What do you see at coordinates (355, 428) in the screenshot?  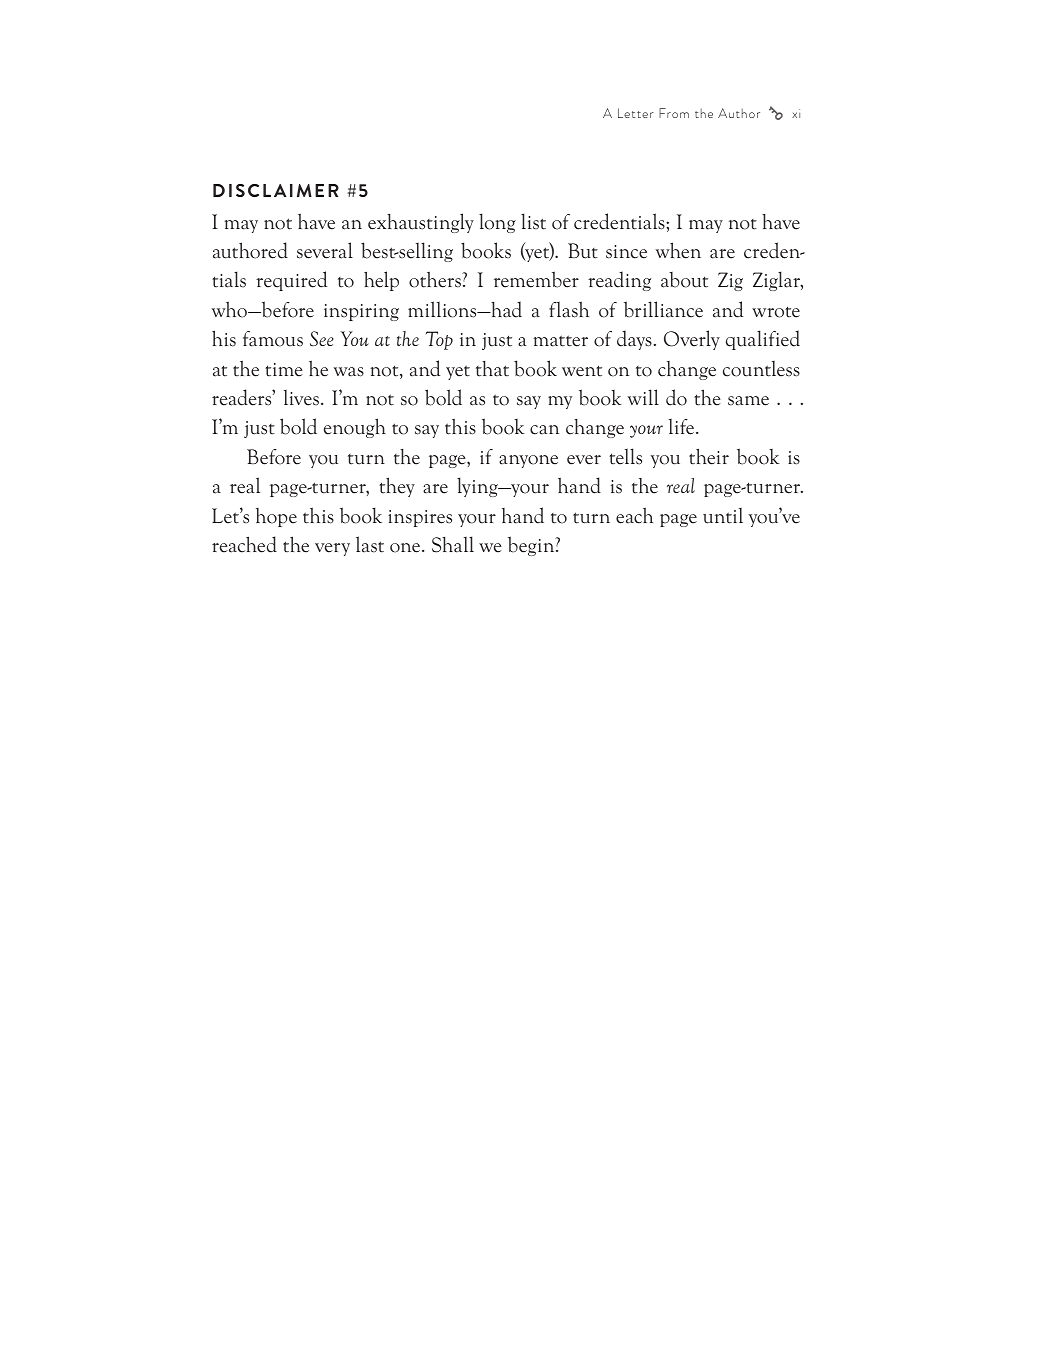 I see `enough` at bounding box center [355, 428].
